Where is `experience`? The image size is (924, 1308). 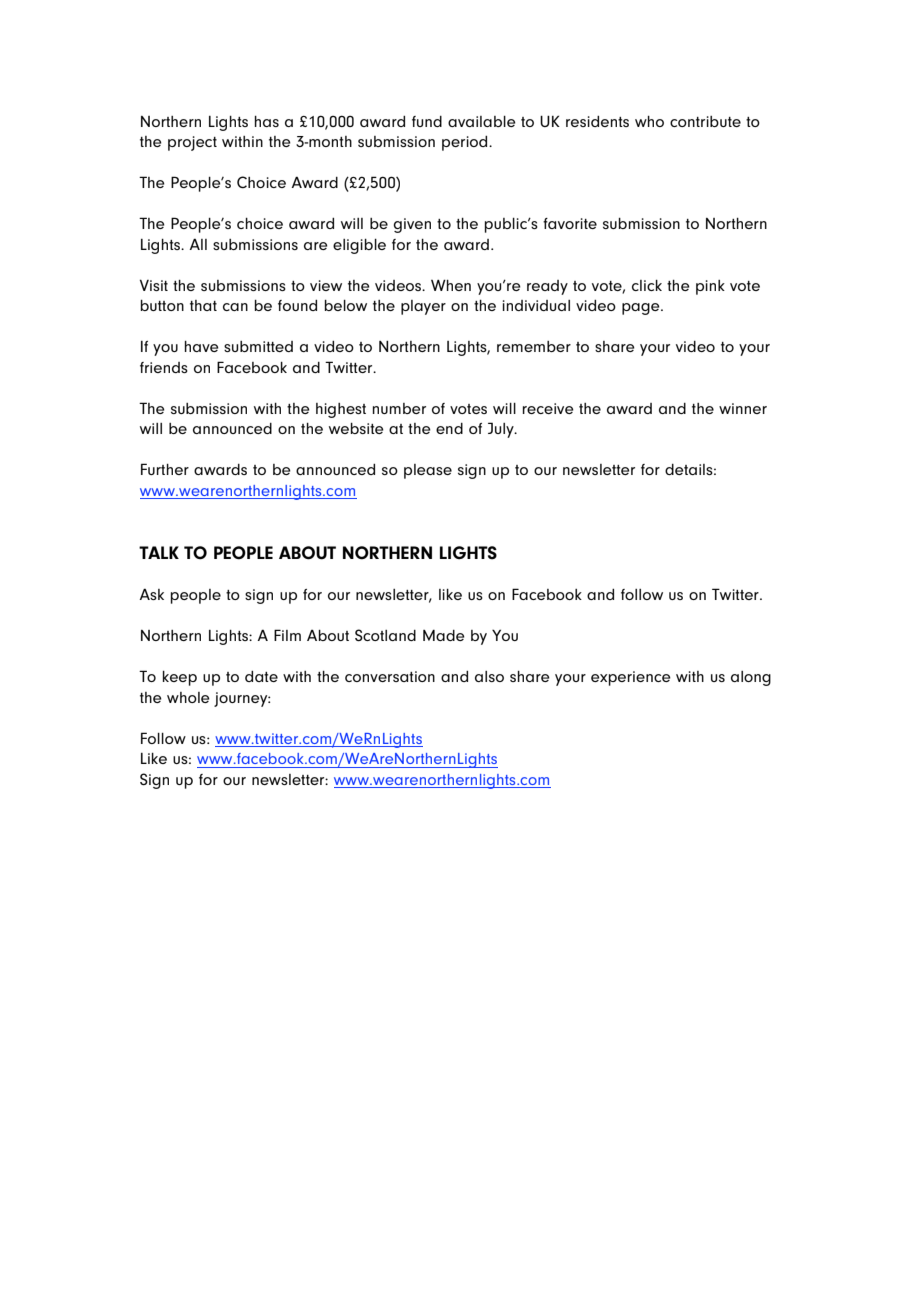 experience is located at coordinates (631, 678).
